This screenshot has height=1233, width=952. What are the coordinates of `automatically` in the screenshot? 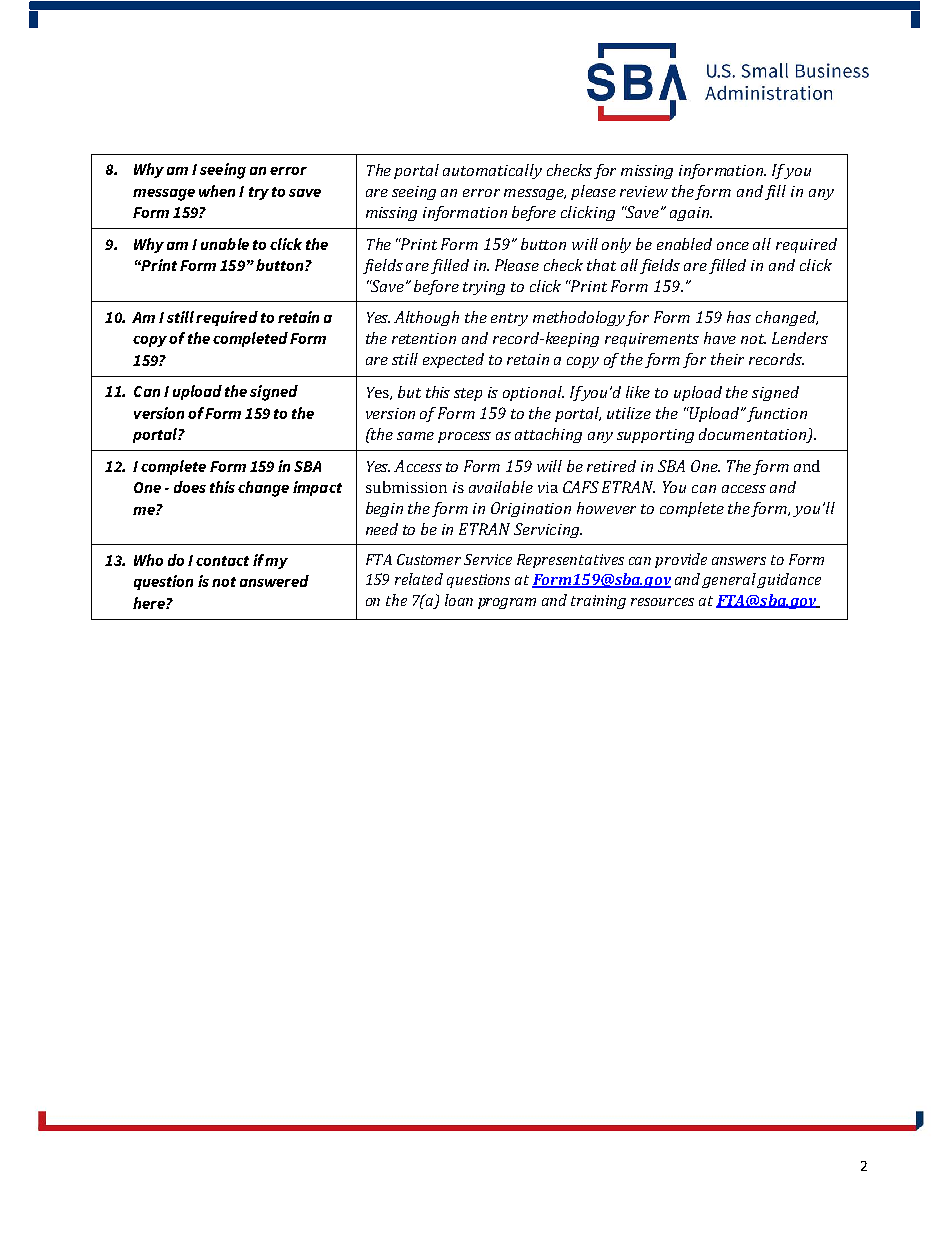 It's located at (492, 171).
